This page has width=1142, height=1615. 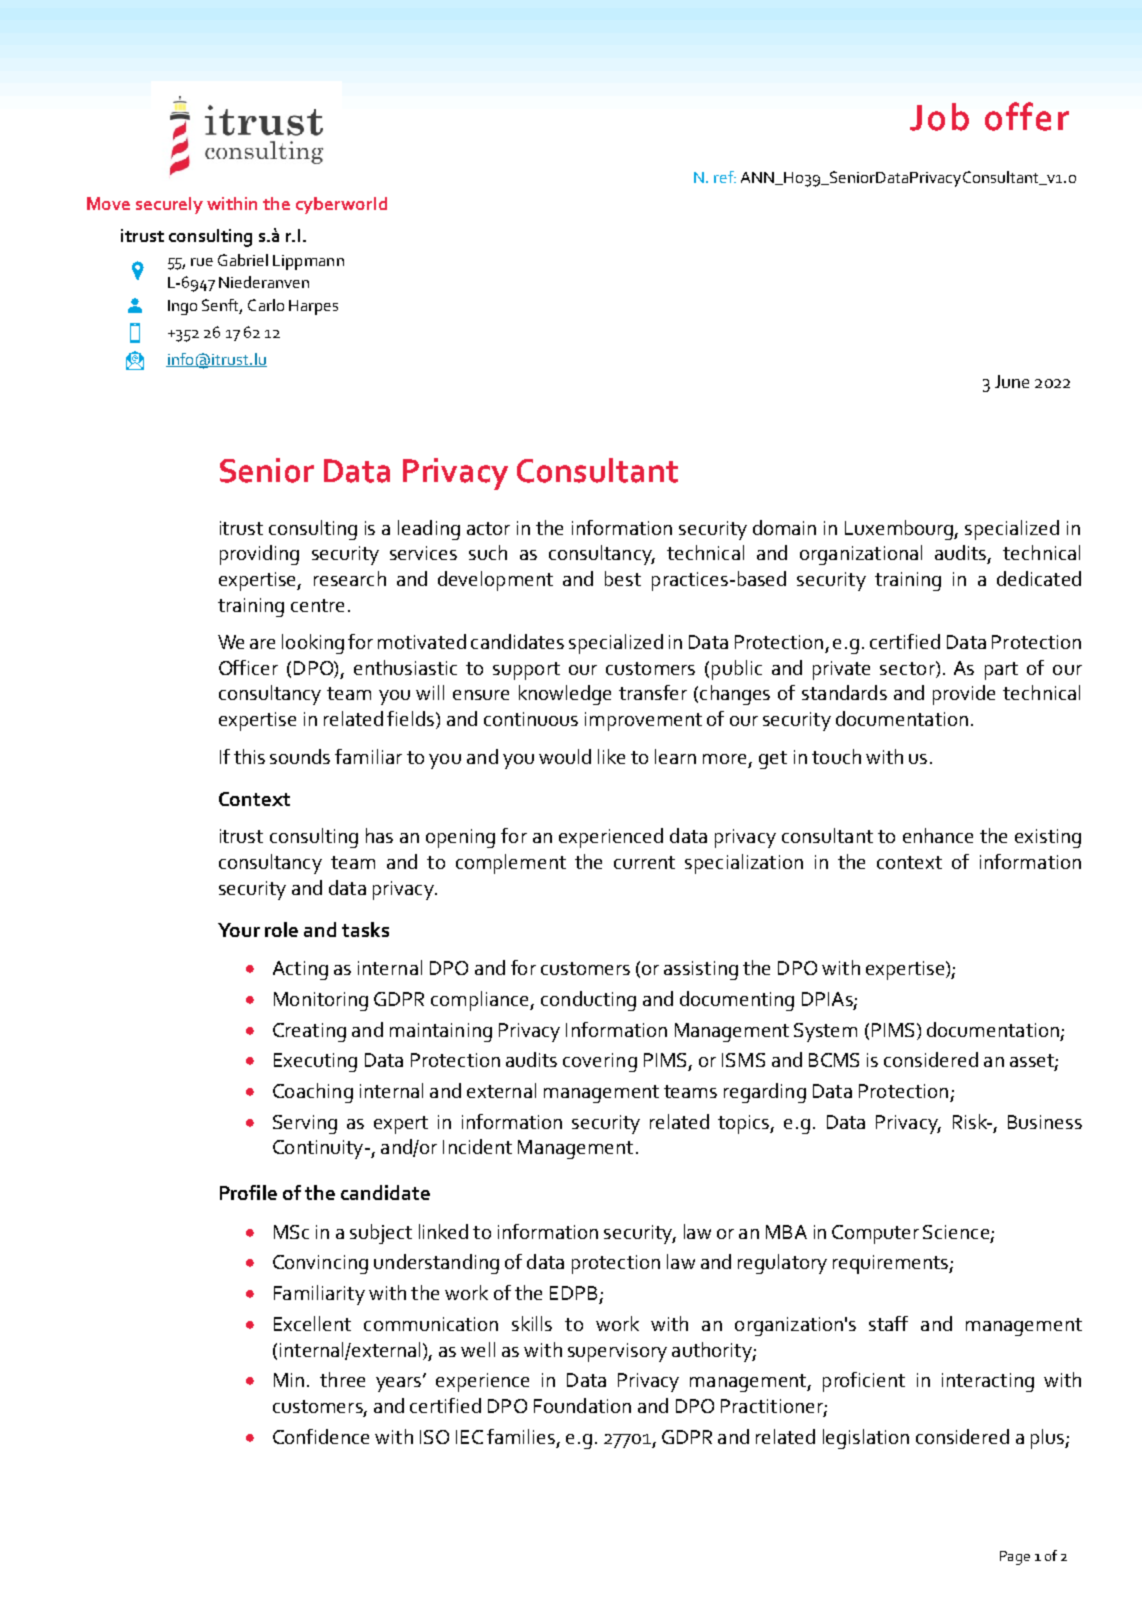 I want to click on Job, so click(x=939, y=117).
